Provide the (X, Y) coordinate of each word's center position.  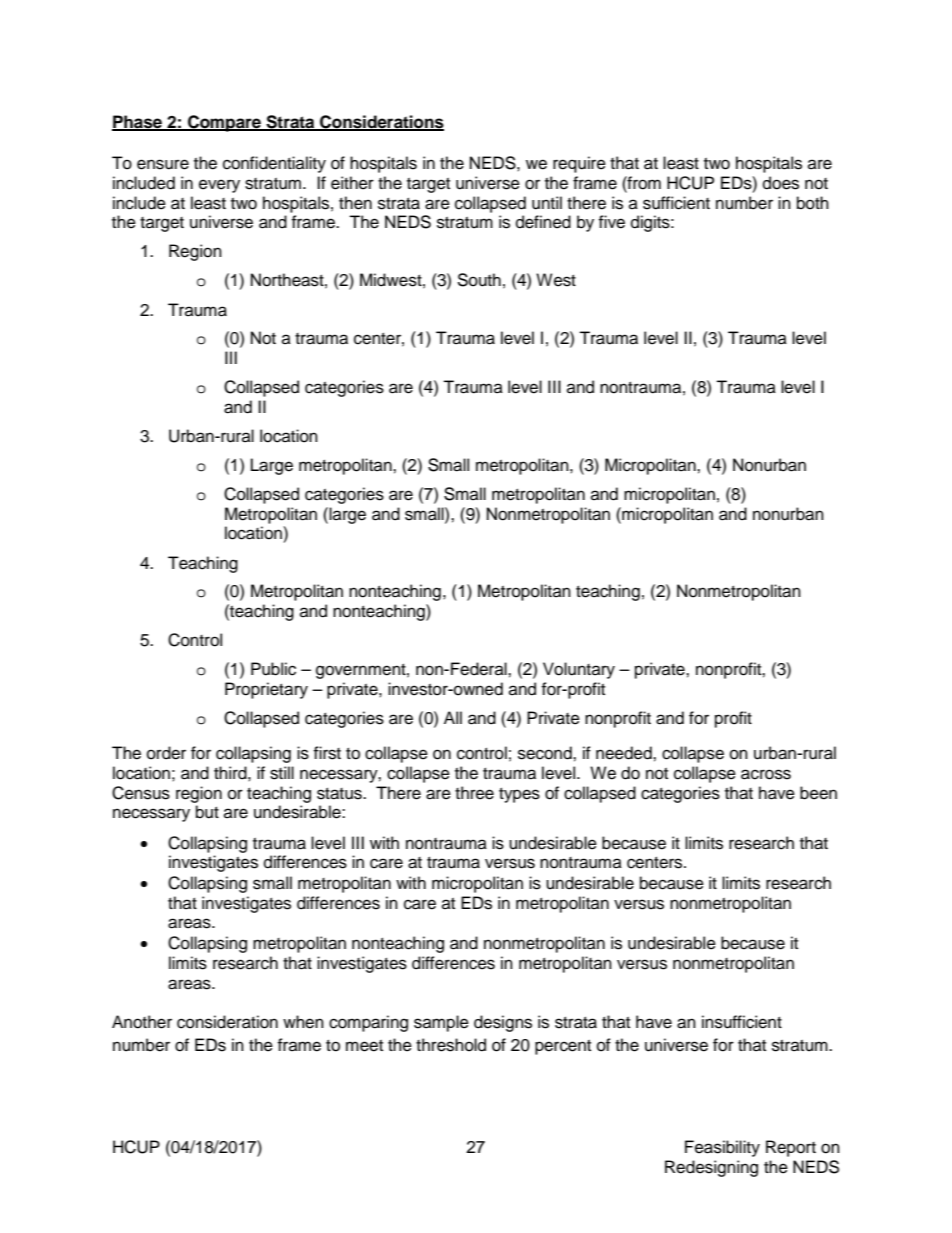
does (781, 183)
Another (142, 1022)
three (474, 793)
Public (273, 669)
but (207, 812)
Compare (225, 123)
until (547, 203)
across (766, 774)
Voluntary (579, 670)
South (479, 280)
